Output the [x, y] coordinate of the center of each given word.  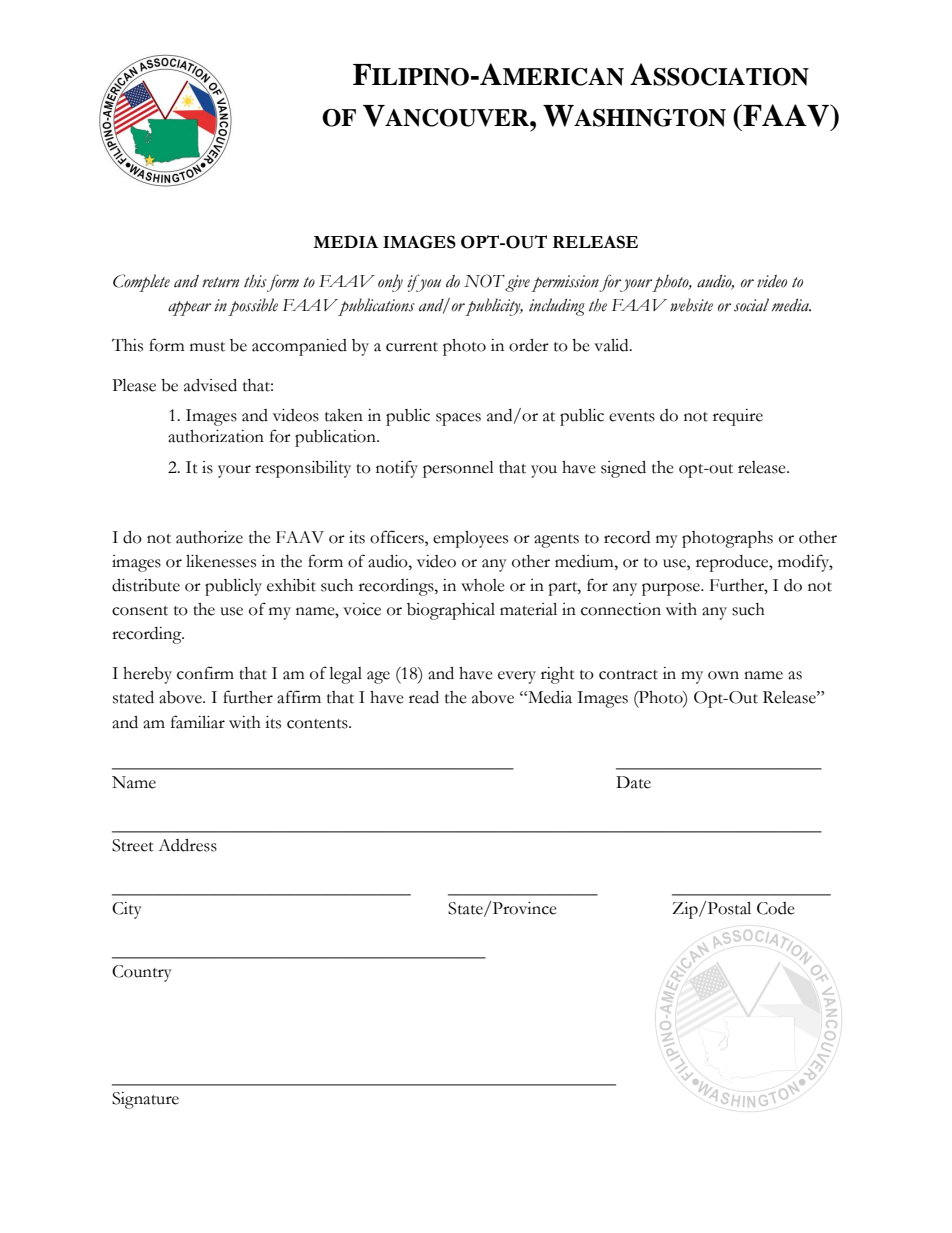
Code [776, 908]
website [691, 305]
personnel [458, 469]
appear [189, 308]
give [517, 283]
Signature [145, 1100]
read [424, 697]
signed [623, 469]
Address [187, 845]
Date [633, 782]
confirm [205, 673]
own [723, 675]
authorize [209, 537]
